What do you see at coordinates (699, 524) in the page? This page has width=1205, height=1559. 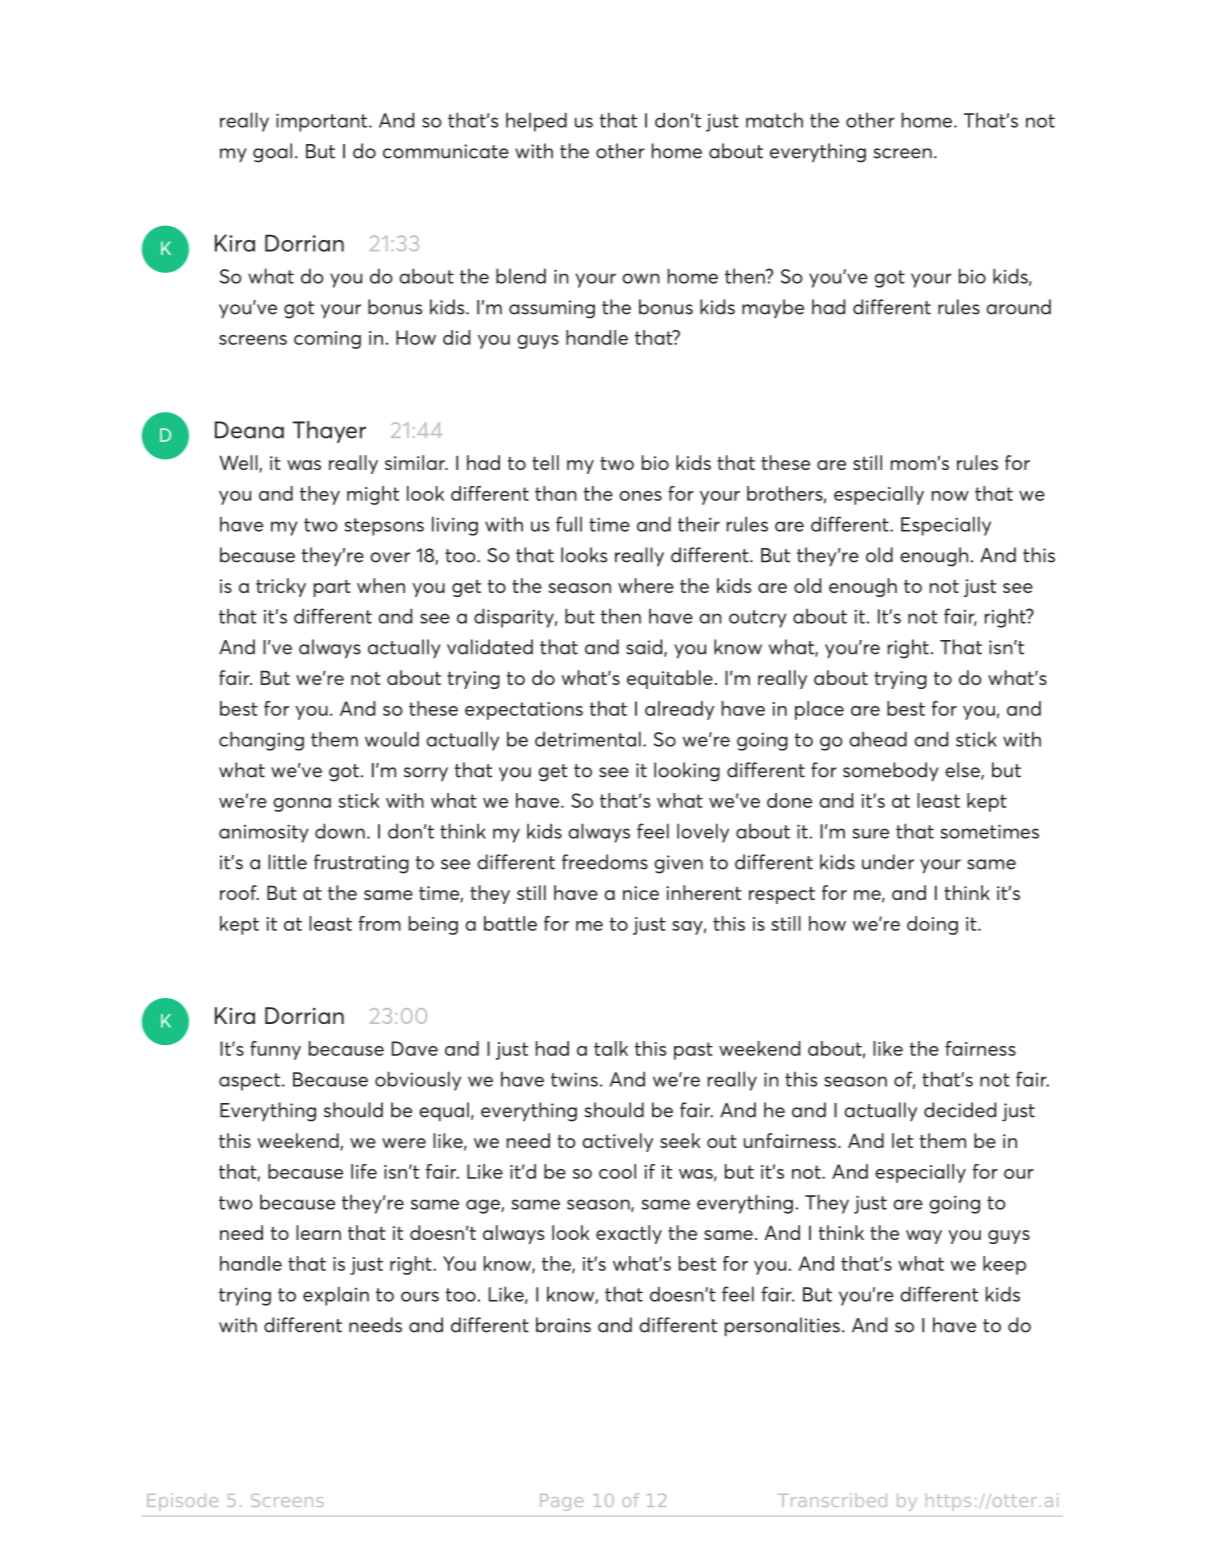 I see `their` at bounding box center [699, 524].
